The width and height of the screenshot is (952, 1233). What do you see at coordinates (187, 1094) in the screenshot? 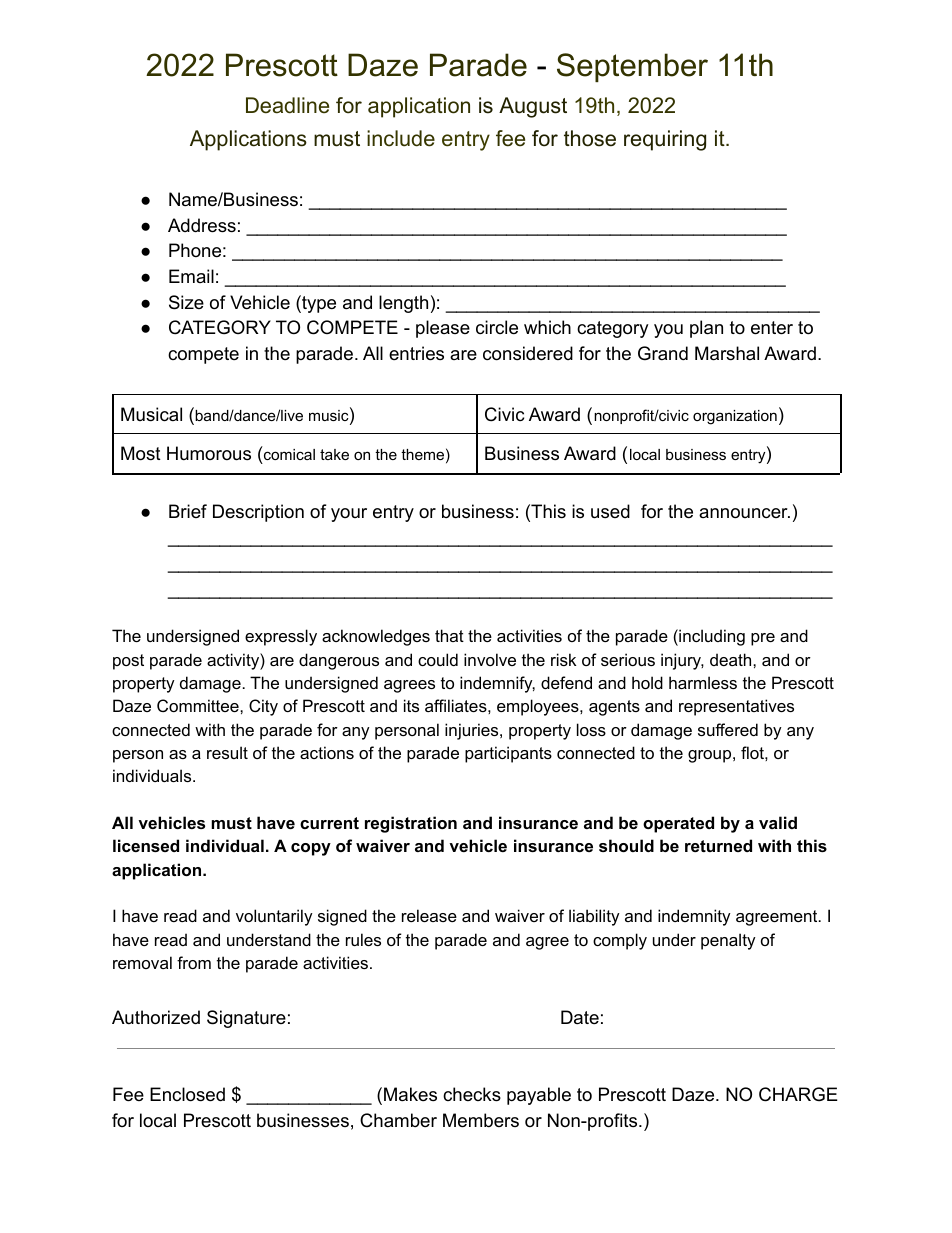
I see `Enclosed` at bounding box center [187, 1094].
